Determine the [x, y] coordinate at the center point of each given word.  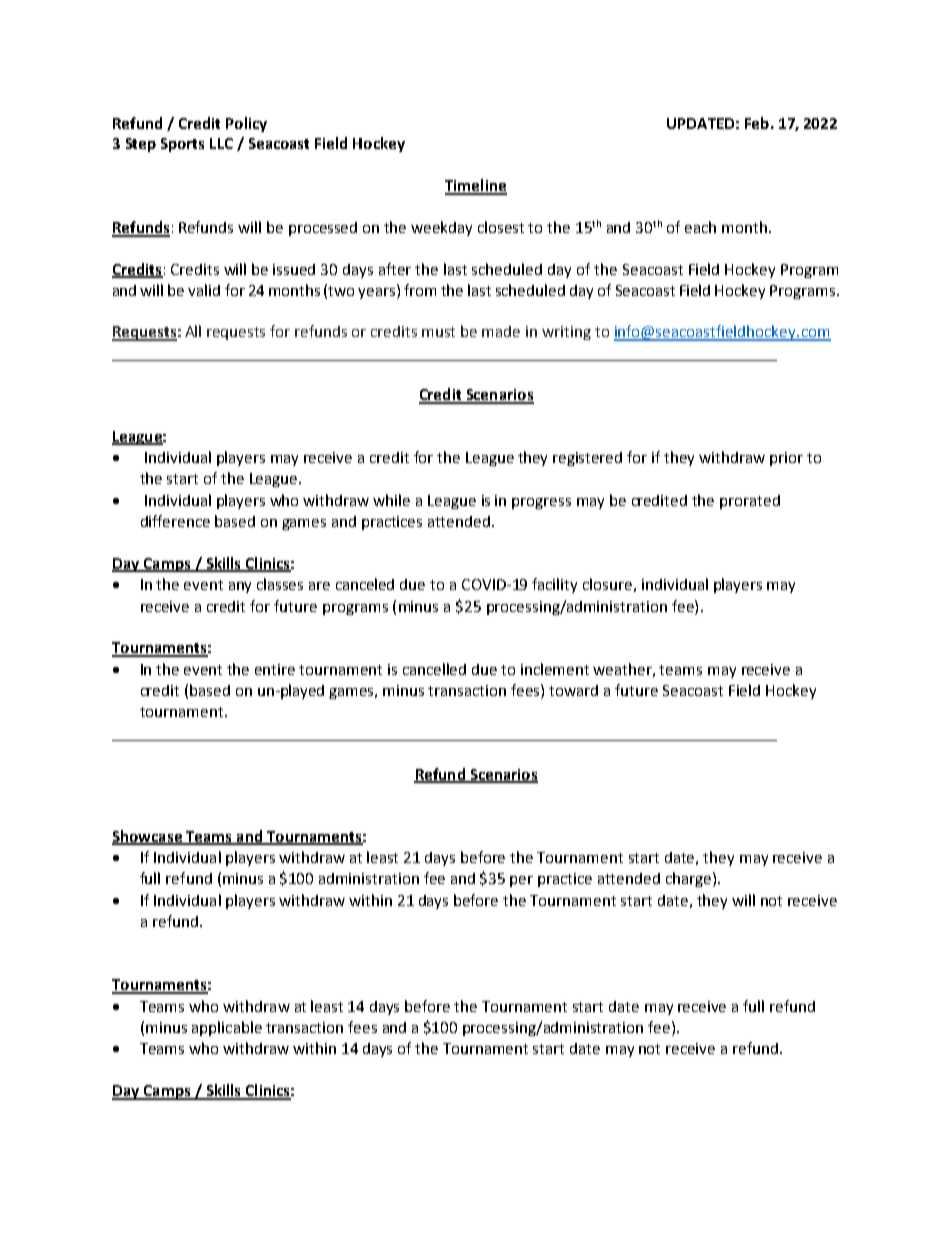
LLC [221, 143]
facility [554, 585]
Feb [757, 123]
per [521, 881]
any [240, 587]
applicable [227, 1028]
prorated [750, 502]
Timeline [476, 186]
